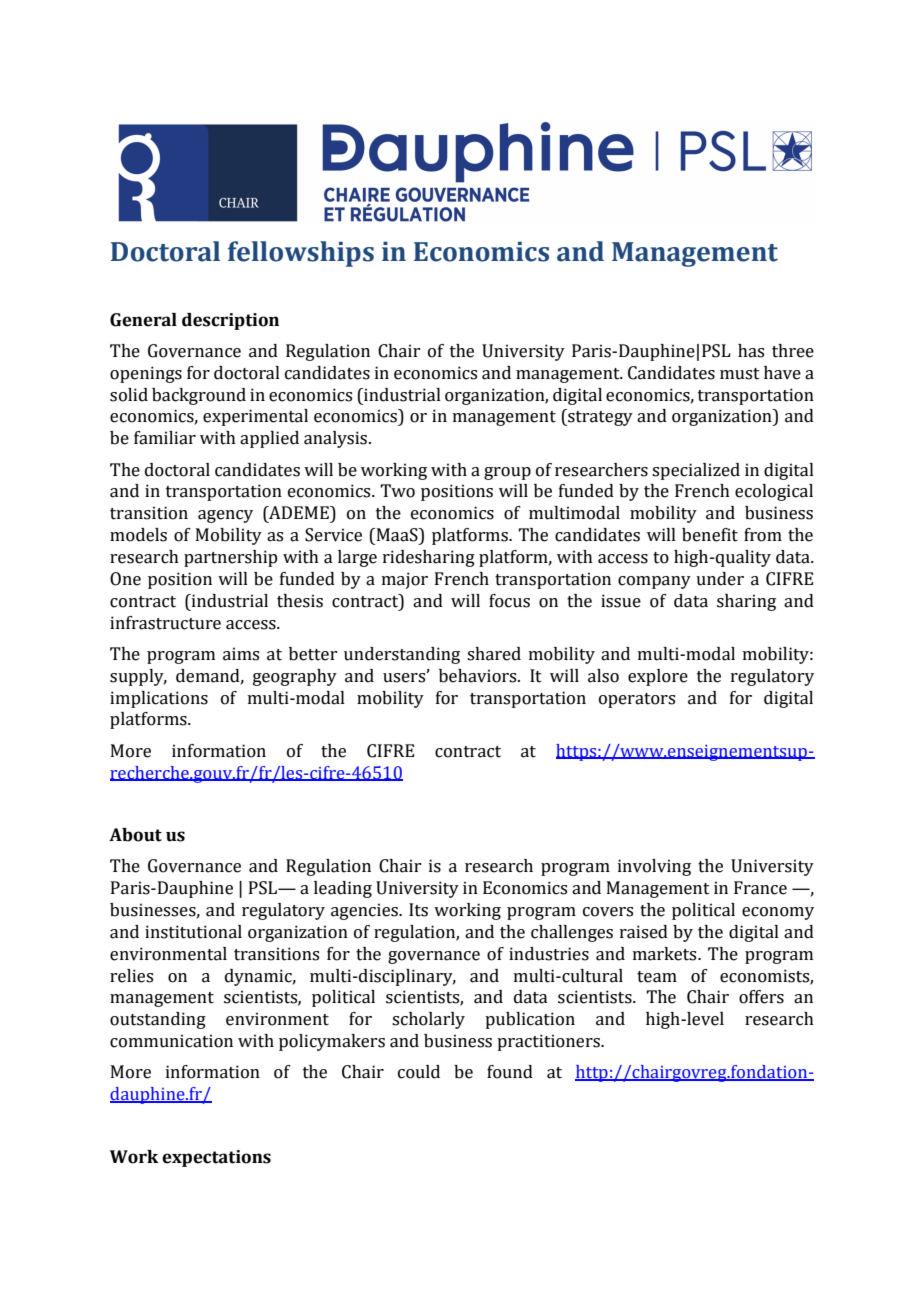 This image has width=924, height=1309. I want to click on Its, so click(418, 910).
